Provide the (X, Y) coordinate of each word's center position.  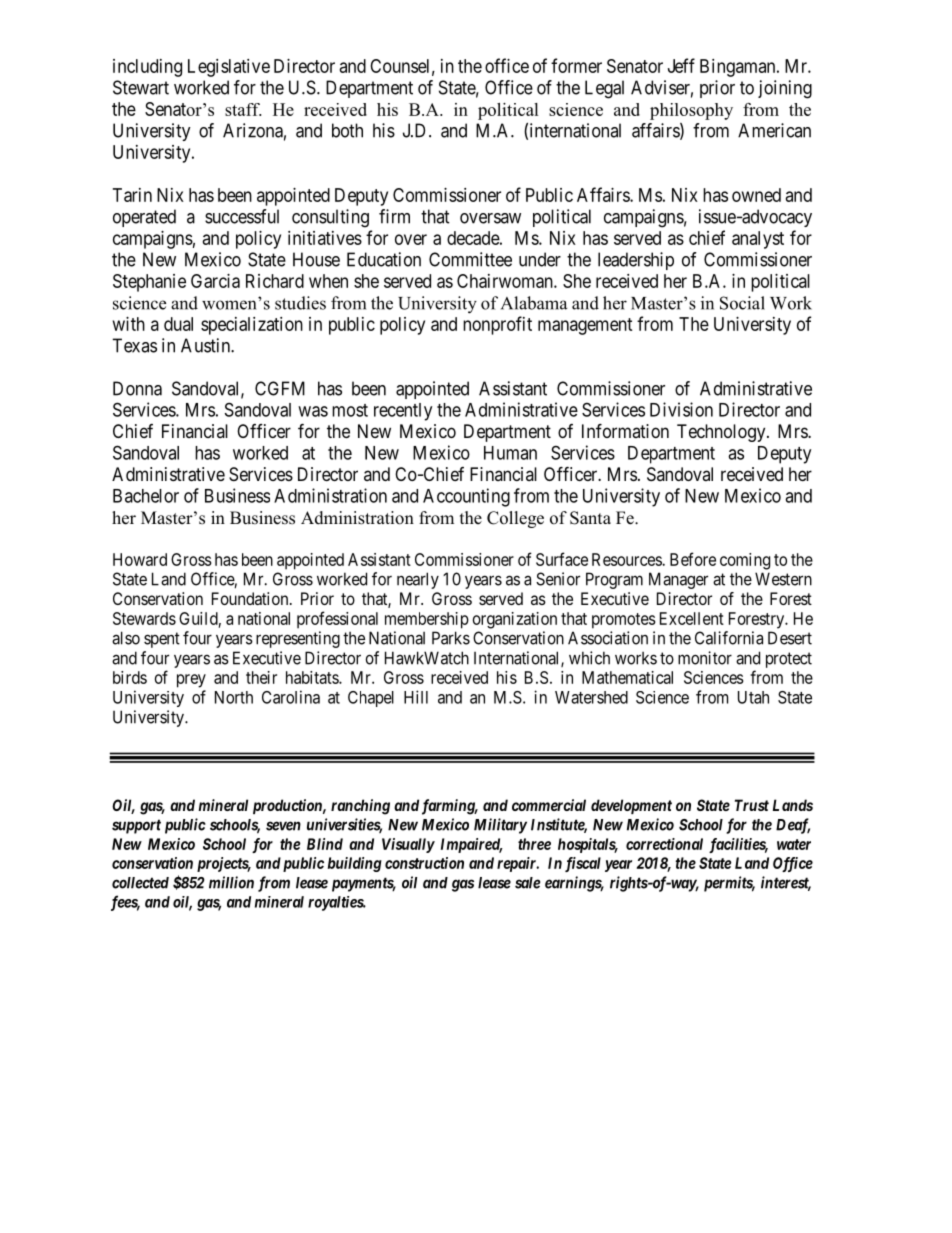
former (576, 65)
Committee (470, 259)
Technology (722, 433)
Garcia (215, 281)
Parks (451, 638)
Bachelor (146, 496)
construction (424, 863)
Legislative (229, 68)
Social (742, 303)
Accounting (466, 497)
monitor (705, 658)
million (231, 882)
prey (191, 681)
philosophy (691, 111)
